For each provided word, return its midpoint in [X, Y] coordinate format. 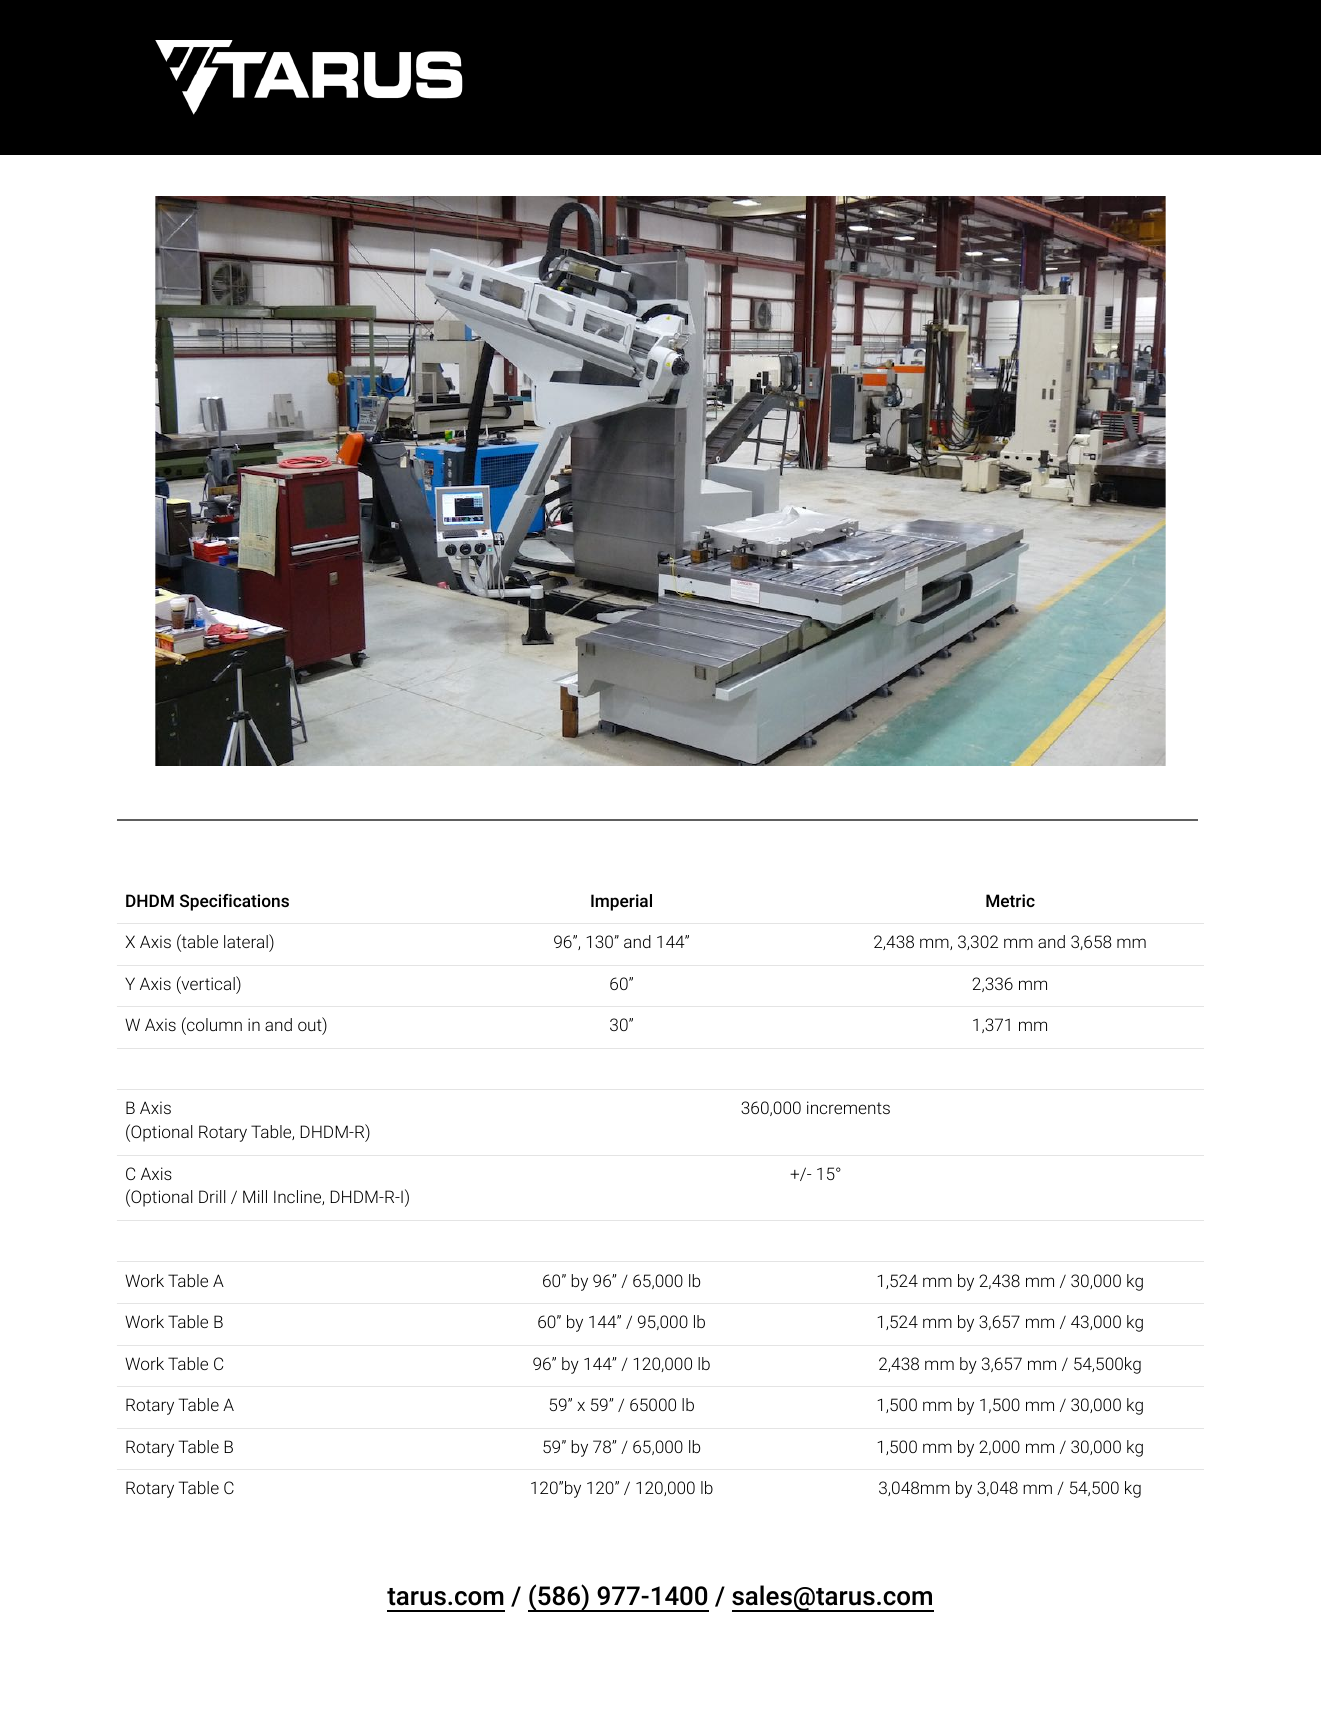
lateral [247, 941]
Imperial [621, 902]
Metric [1010, 900]
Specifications [234, 902]
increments [848, 1107]
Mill [255, 1196]
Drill [212, 1196]
